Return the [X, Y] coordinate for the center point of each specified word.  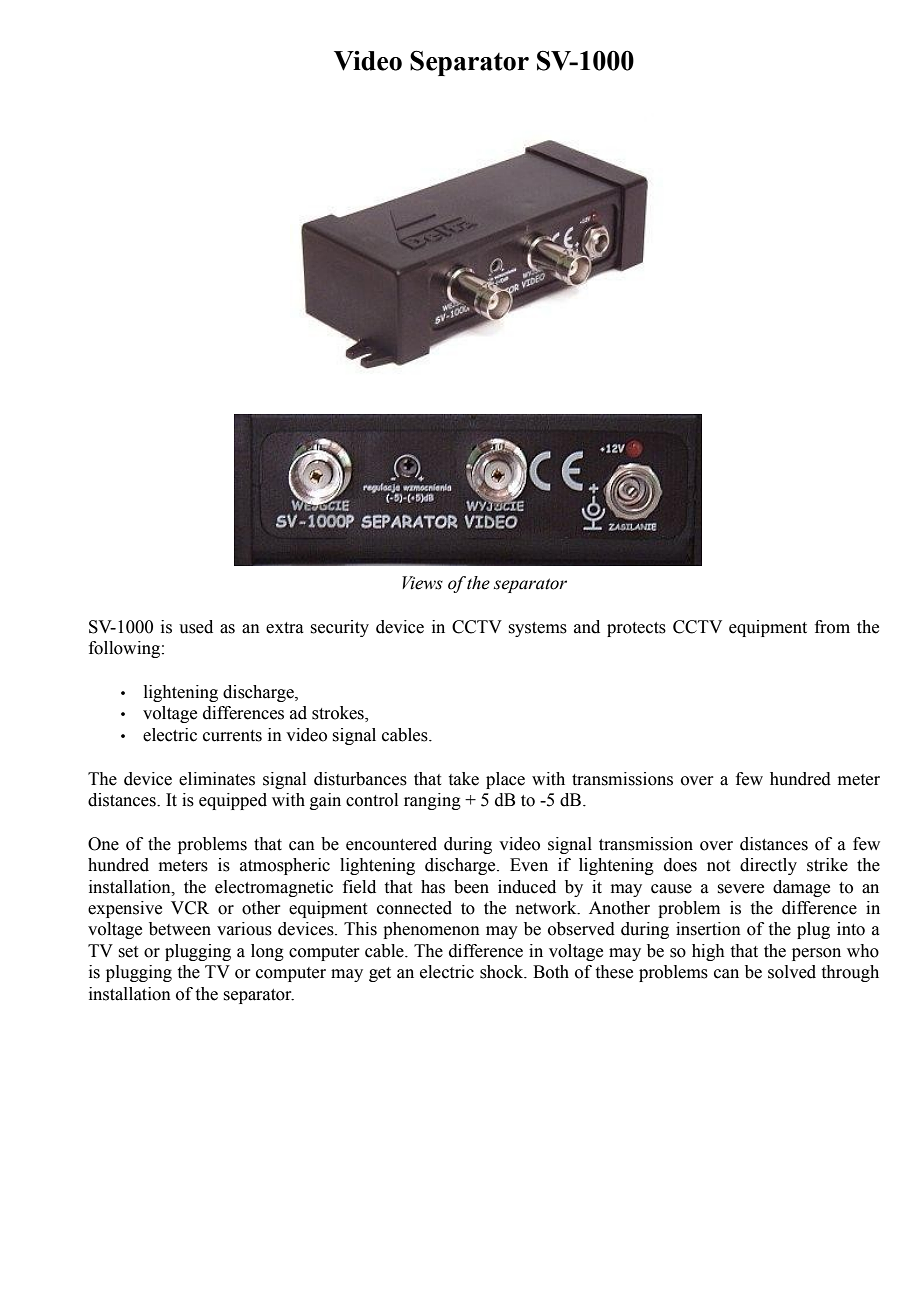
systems [537, 629]
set [128, 952]
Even [529, 865]
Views [422, 583]
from [832, 627]
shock [503, 972]
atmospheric [285, 866]
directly [768, 866]
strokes [339, 714]
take [464, 779]
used [196, 627]
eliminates [217, 779]
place [505, 780]
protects [636, 629]
